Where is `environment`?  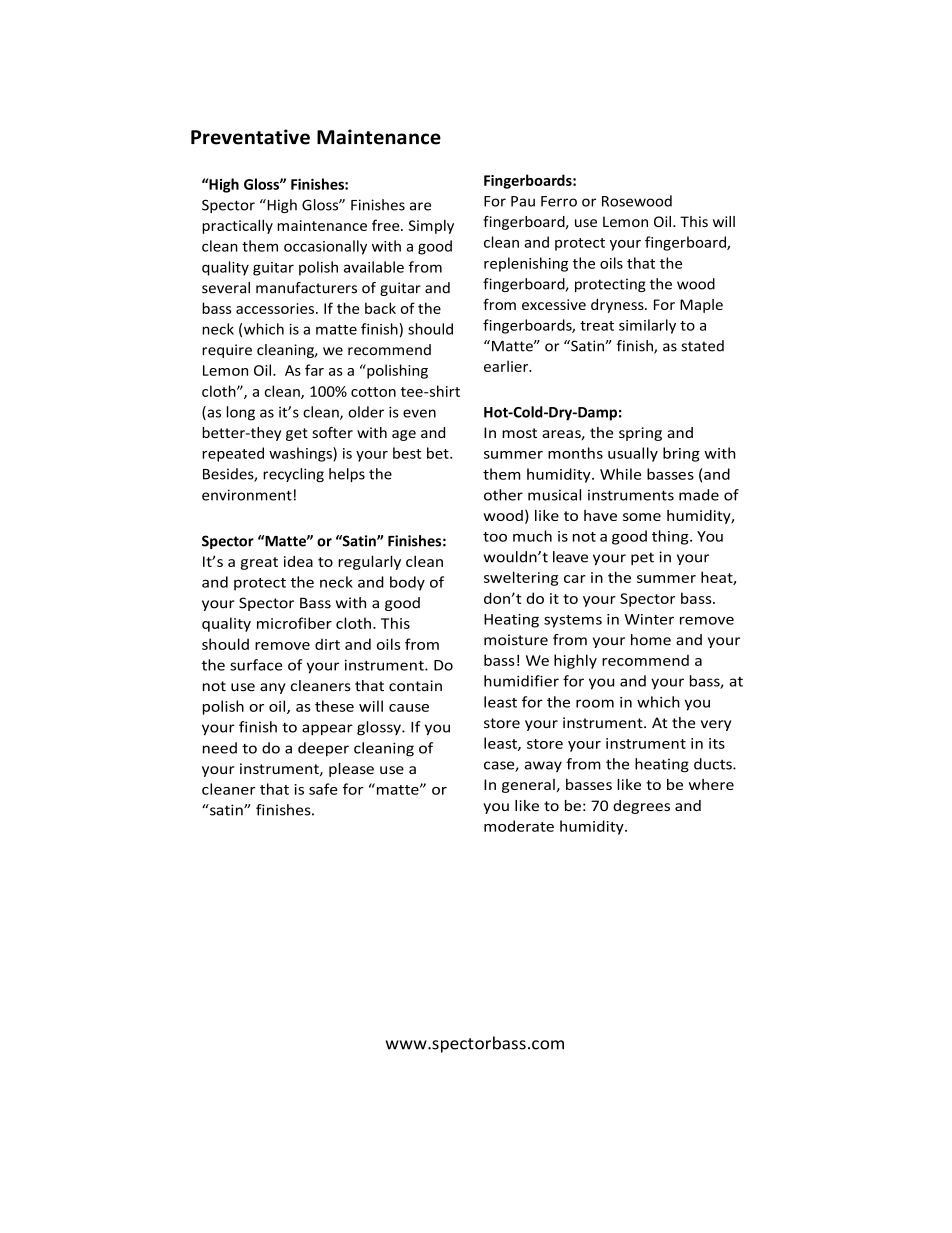 environment is located at coordinates (247, 495).
